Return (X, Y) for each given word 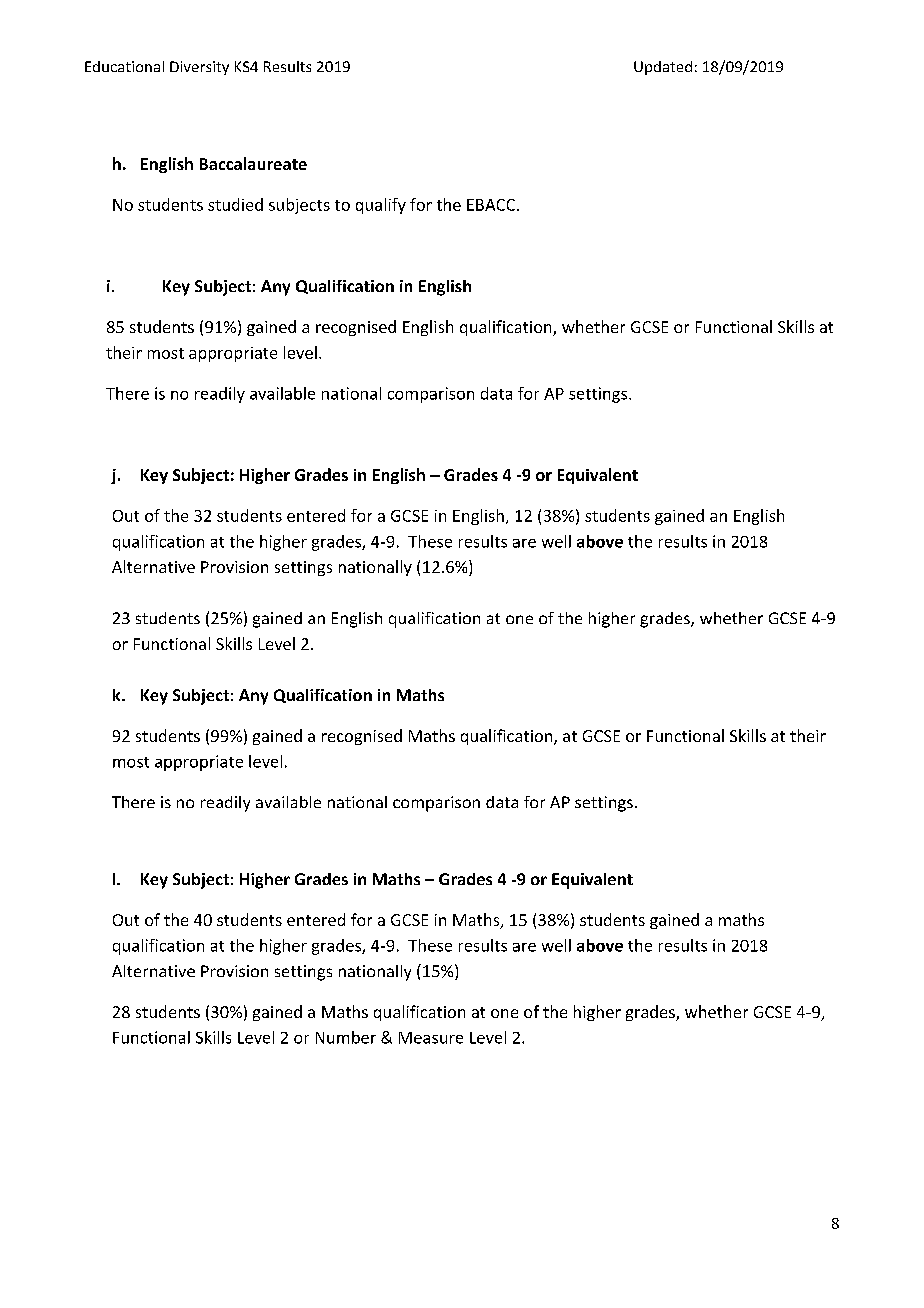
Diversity (199, 68)
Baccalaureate (253, 163)
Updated (663, 68)
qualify (381, 206)
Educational (124, 66)
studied (235, 204)
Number (346, 1037)
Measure (431, 1038)
